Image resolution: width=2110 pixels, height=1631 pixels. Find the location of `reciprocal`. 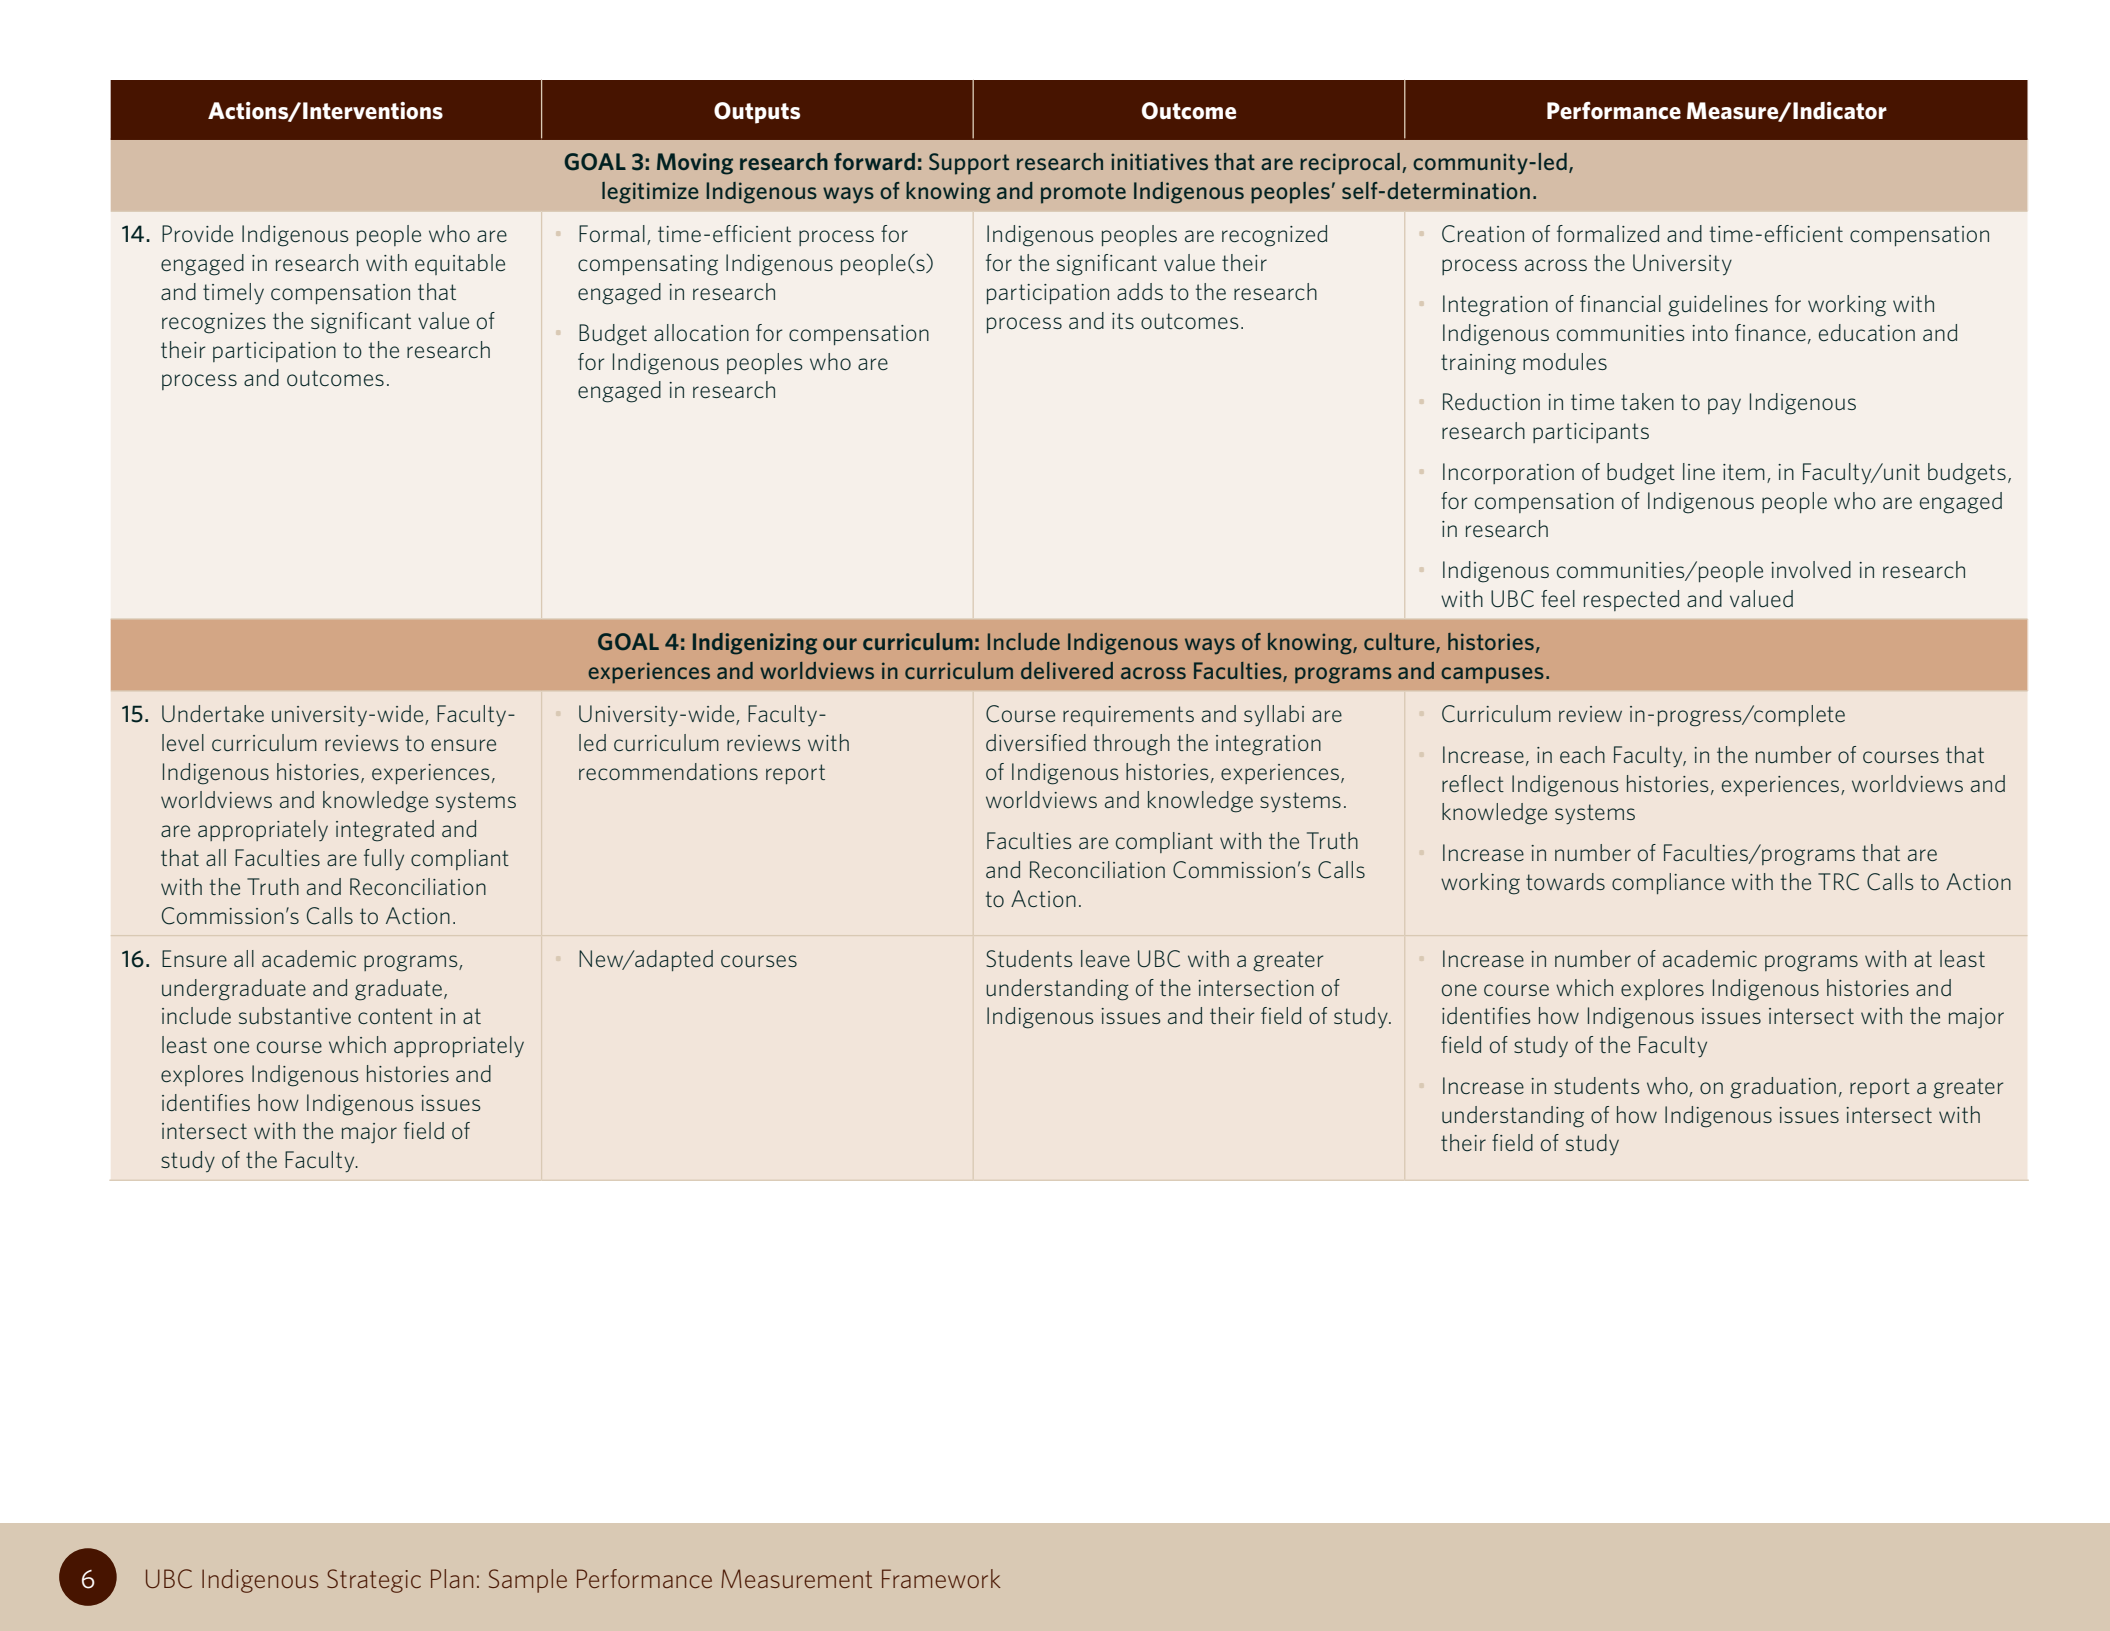

reciprocal is located at coordinates (1350, 164).
